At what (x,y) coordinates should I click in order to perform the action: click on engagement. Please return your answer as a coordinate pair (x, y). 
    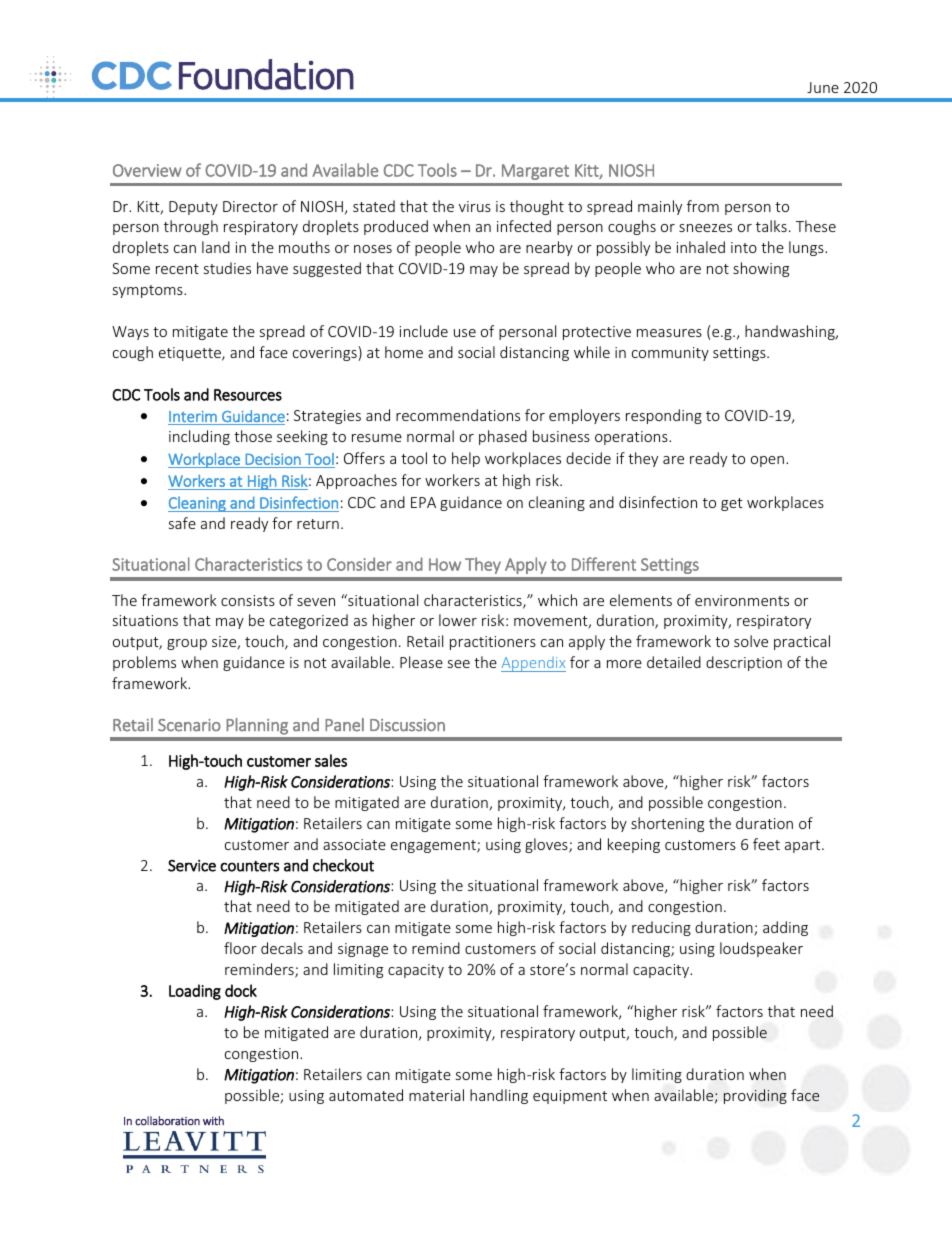
    Looking at the image, I should click on (434, 846).
